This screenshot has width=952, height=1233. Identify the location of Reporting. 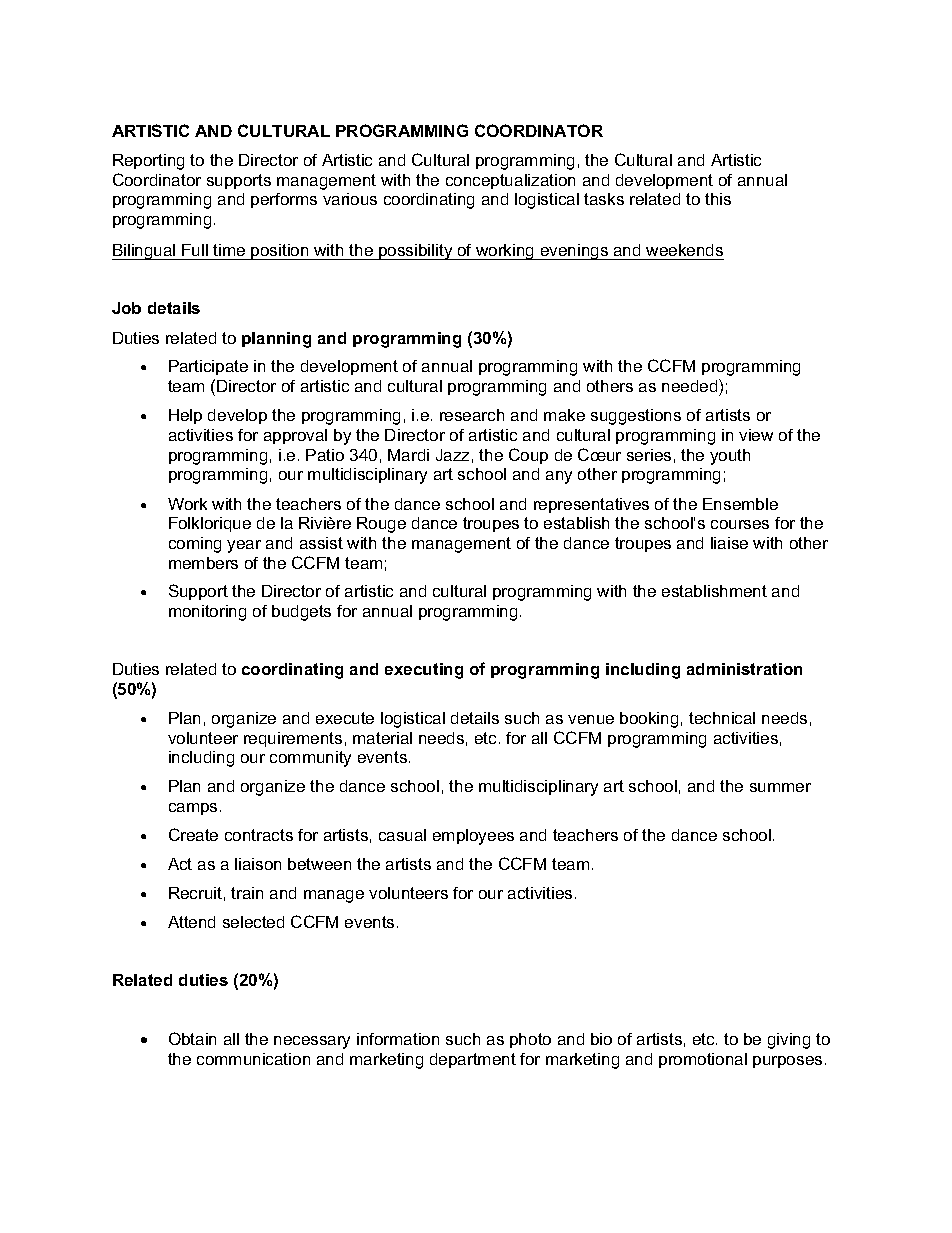
(148, 162).
